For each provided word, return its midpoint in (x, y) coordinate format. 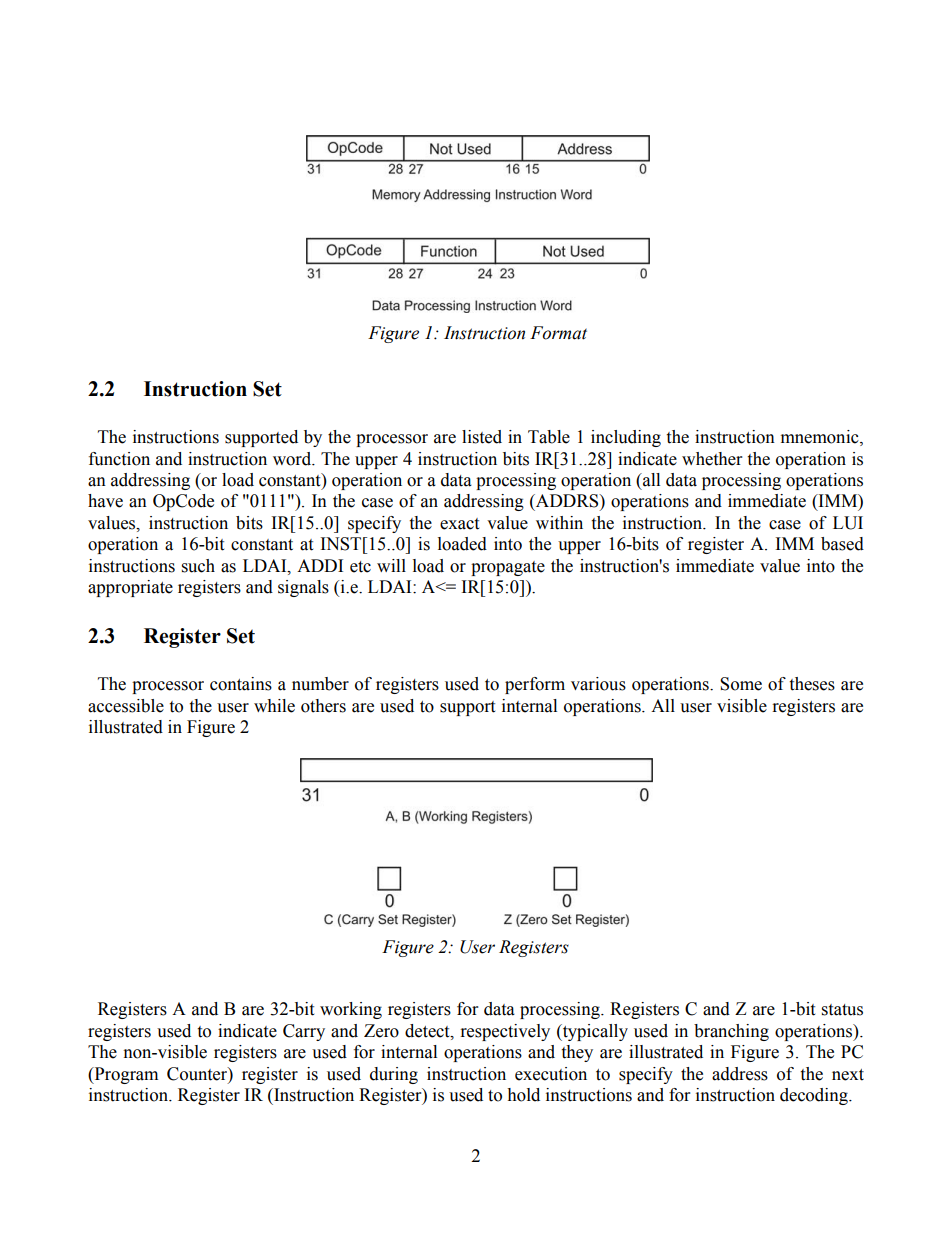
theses (812, 684)
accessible (126, 706)
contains (241, 684)
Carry (304, 1032)
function (119, 459)
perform (535, 685)
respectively (505, 1032)
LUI (848, 523)
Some (741, 684)
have (105, 501)
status (842, 1010)
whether (712, 459)
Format (558, 333)
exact (459, 524)
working (351, 1010)
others (323, 706)
